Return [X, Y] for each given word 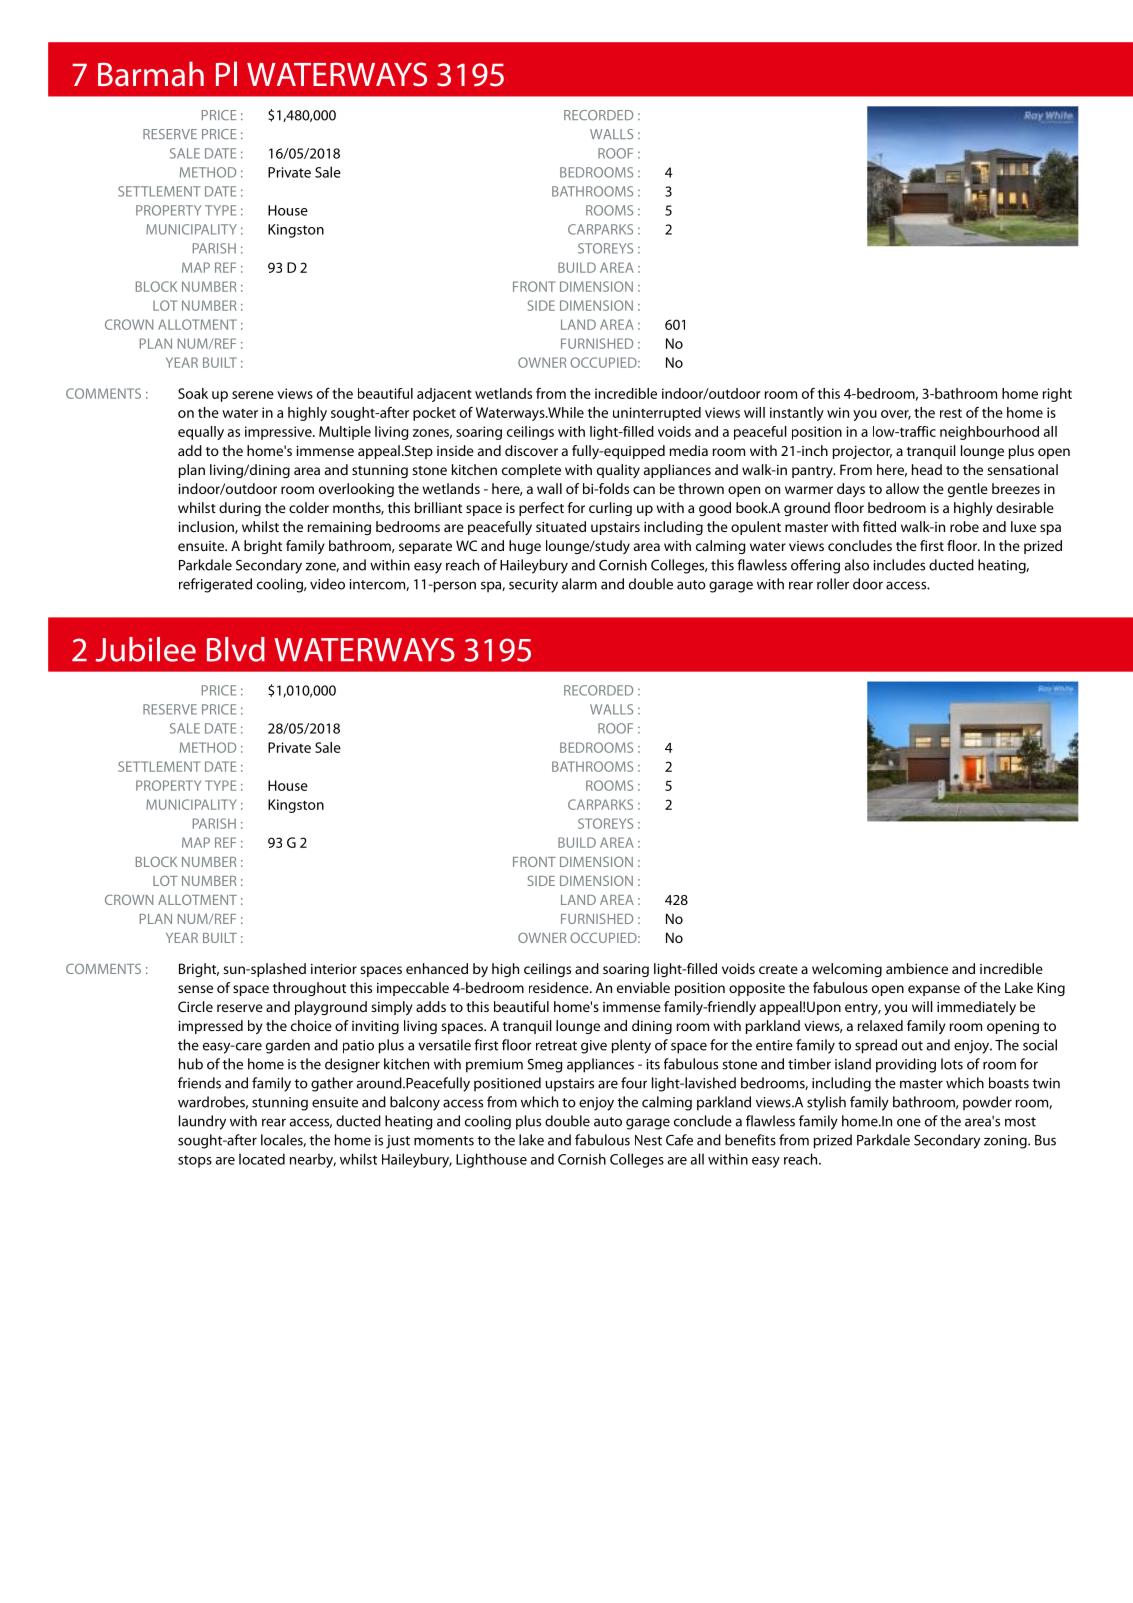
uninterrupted [657, 414]
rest [951, 413]
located [262, 1159]
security [533, 586]
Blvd [236, 649]
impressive [279, 433]
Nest [648, 1140]
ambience [917, 968]
